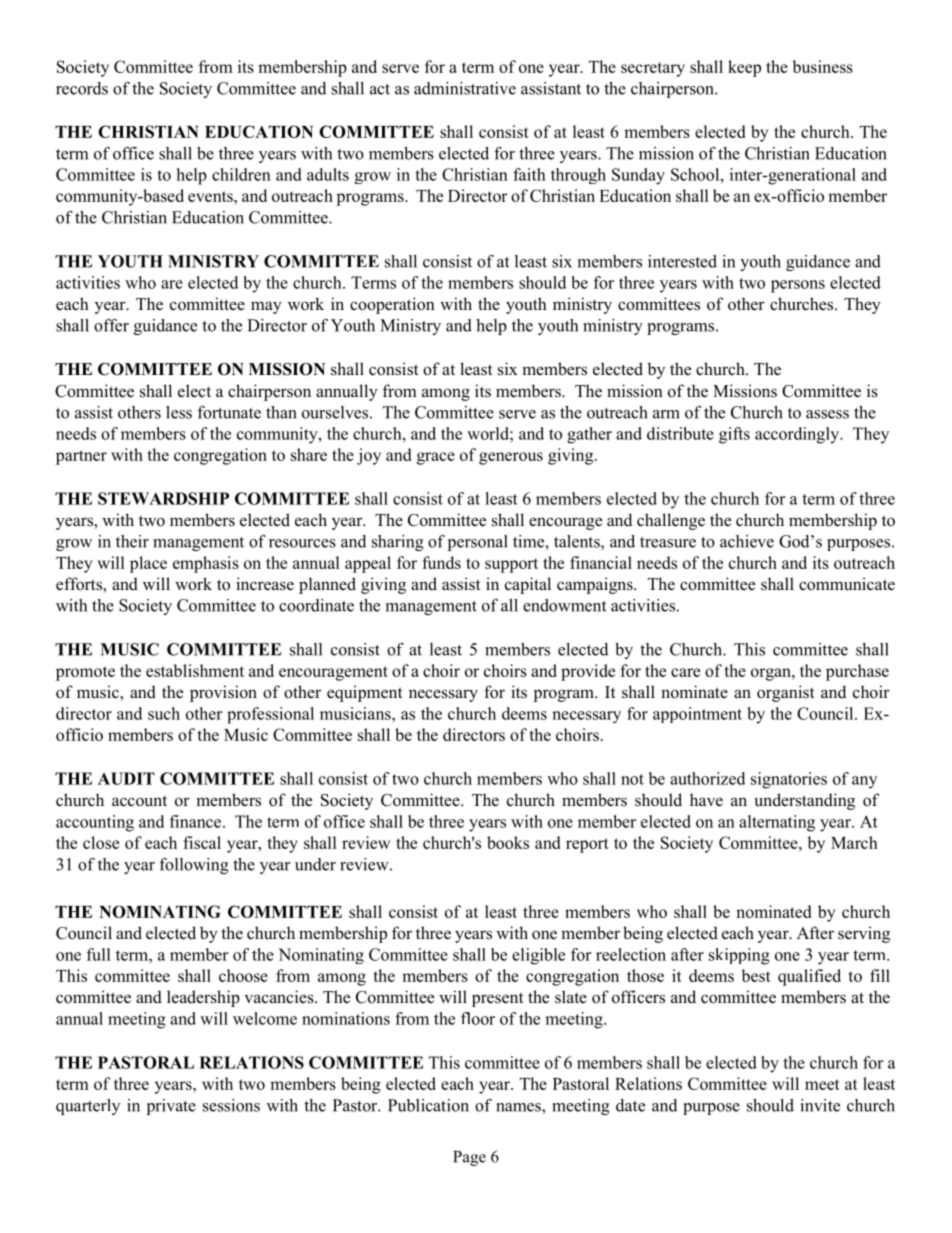  I want to click on names, so click(519, 1107).
